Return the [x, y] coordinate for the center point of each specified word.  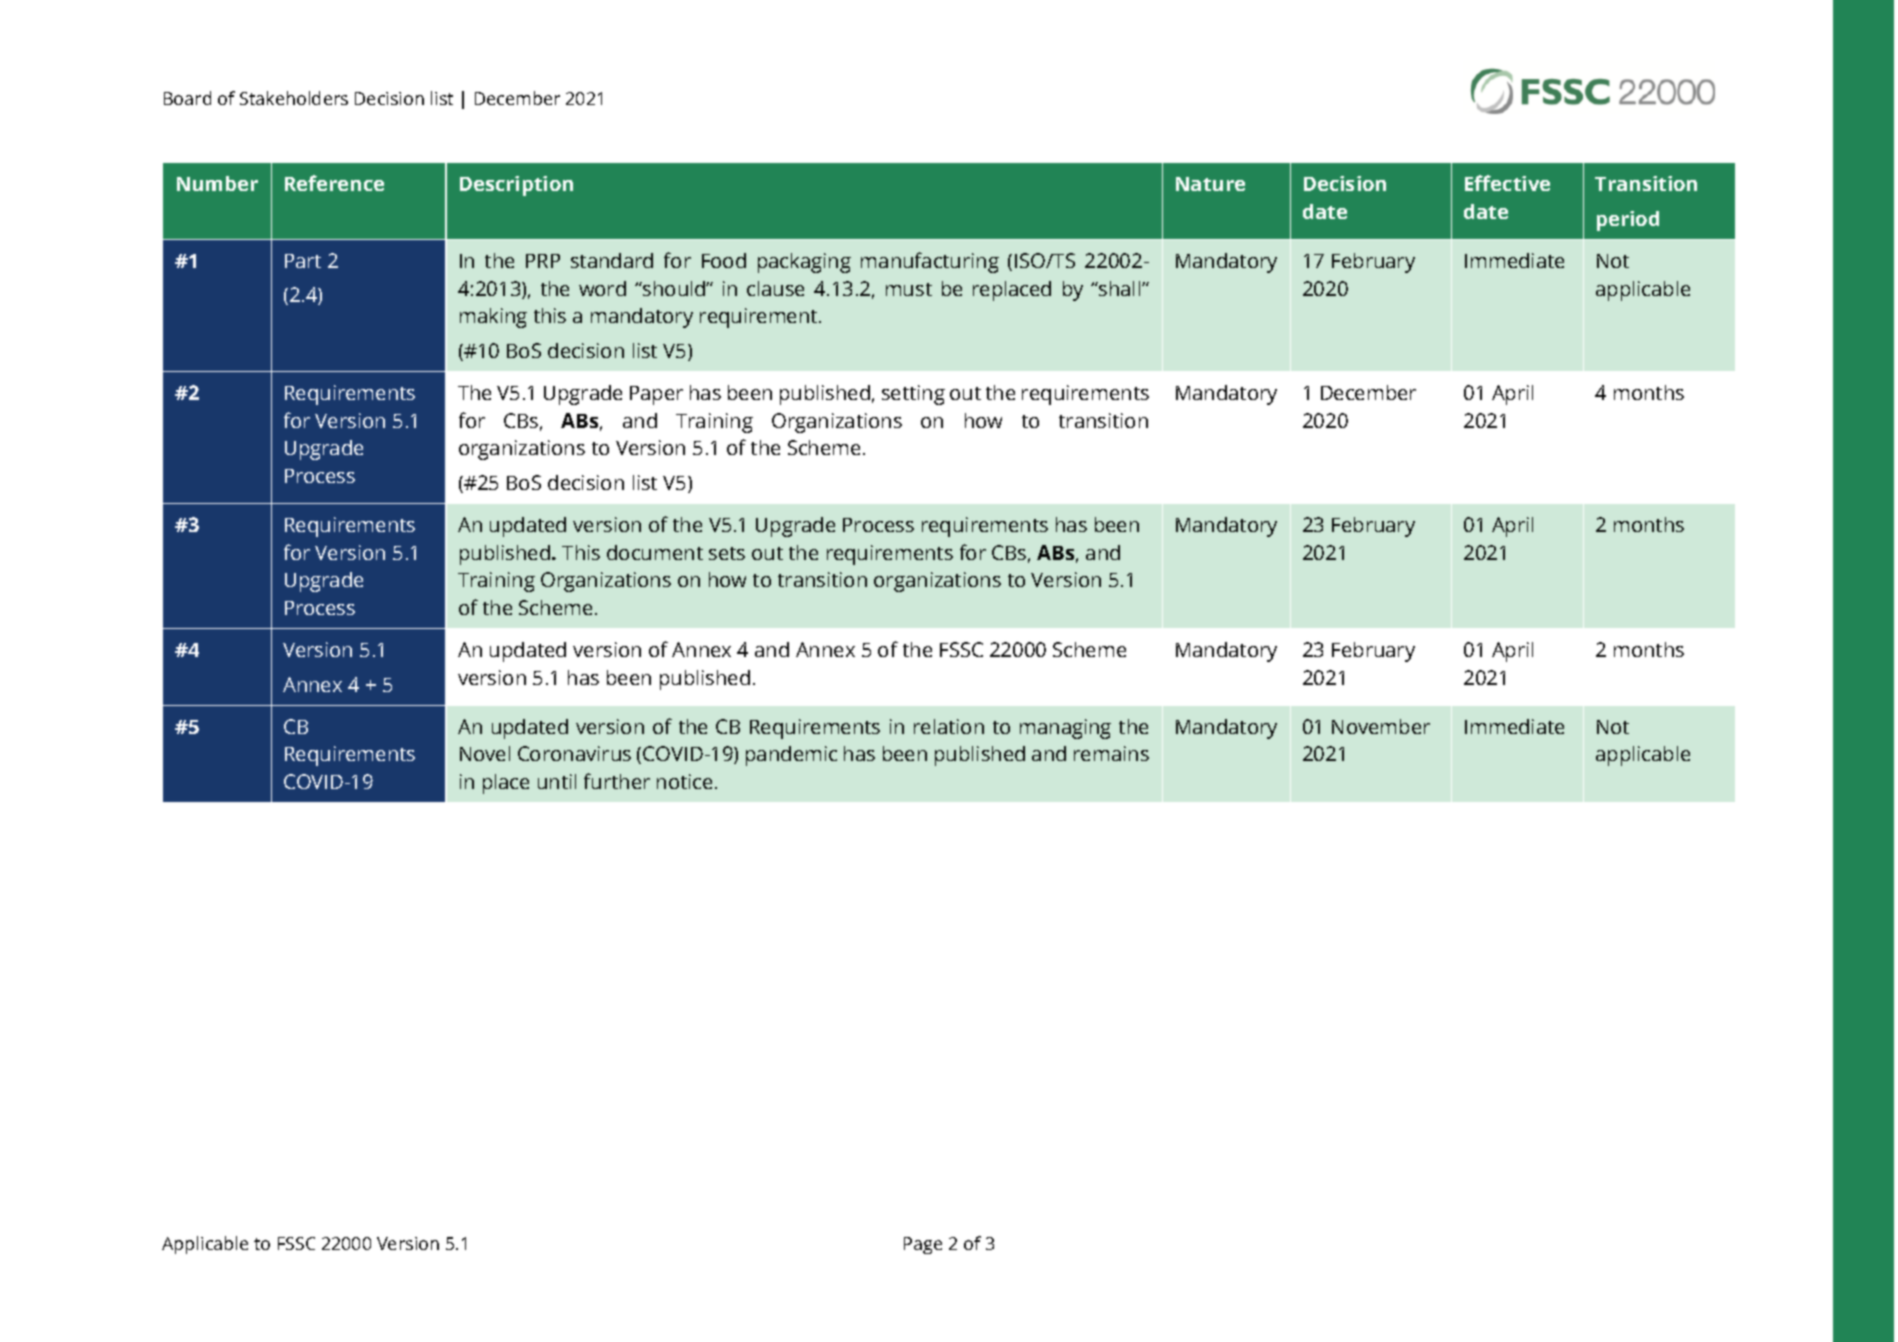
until [557, 781]
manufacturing [930, 262]
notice [684, 781]
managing [1065, 729]
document [655, 552]
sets [727, 553]
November [1381, 726]
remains [1111, 753]
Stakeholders [294, 98]
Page [923, 1245]
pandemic [791, 756]
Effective [1507, 183]
